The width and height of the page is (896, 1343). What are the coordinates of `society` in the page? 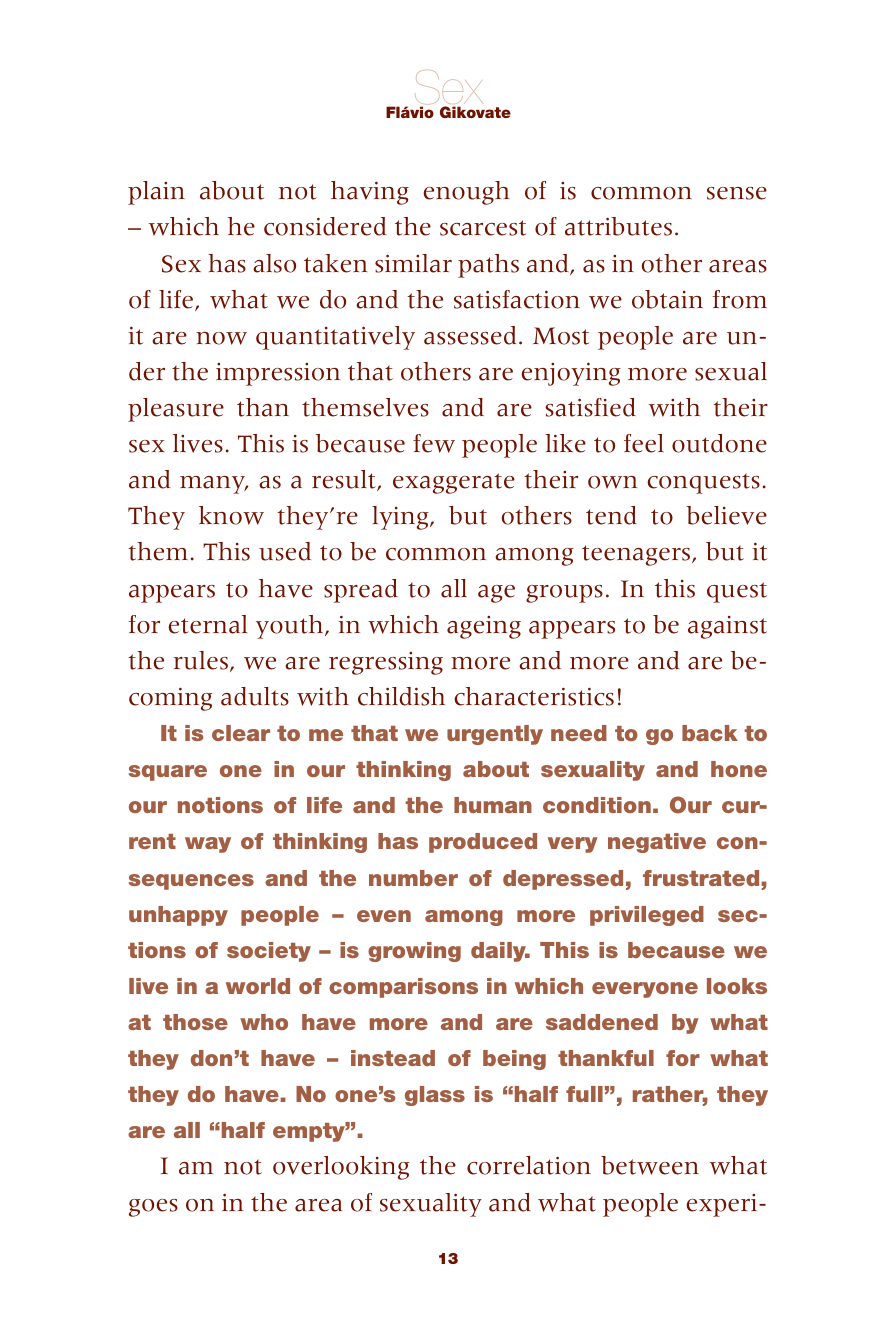 It's located at (269, 952).
